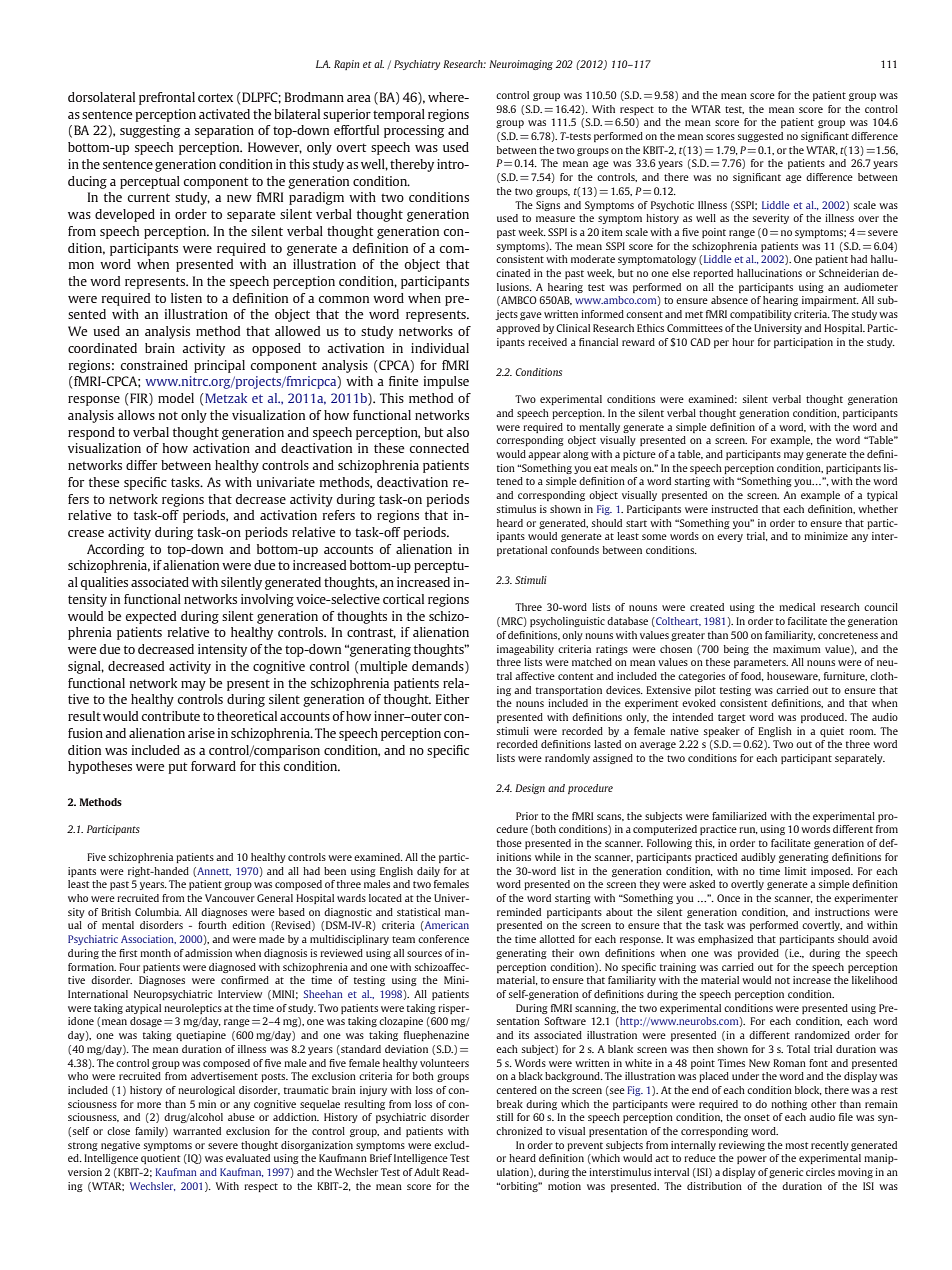 This screenshot has height=1270, width=952. What do you see at coordinates (197, 1131) in the screenshot?
I see `warranted` at bounding box center [197, 1131].
